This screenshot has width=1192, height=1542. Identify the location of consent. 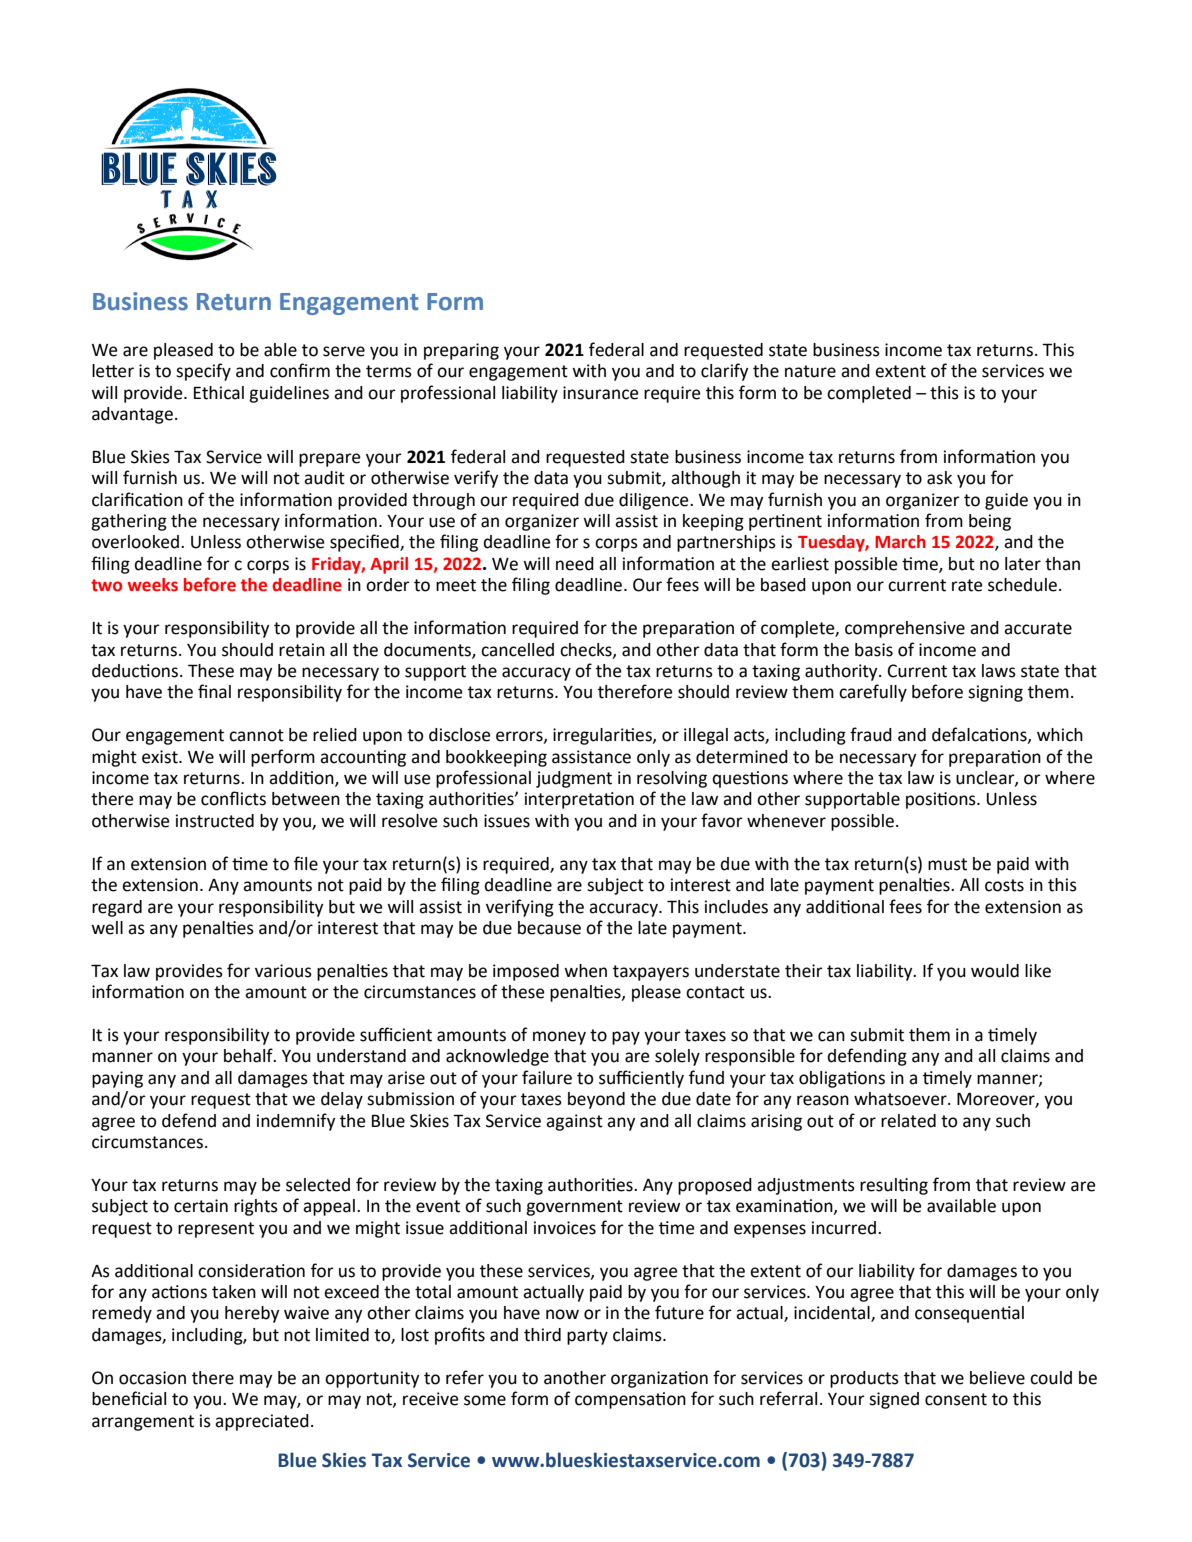
(956, 1399).
